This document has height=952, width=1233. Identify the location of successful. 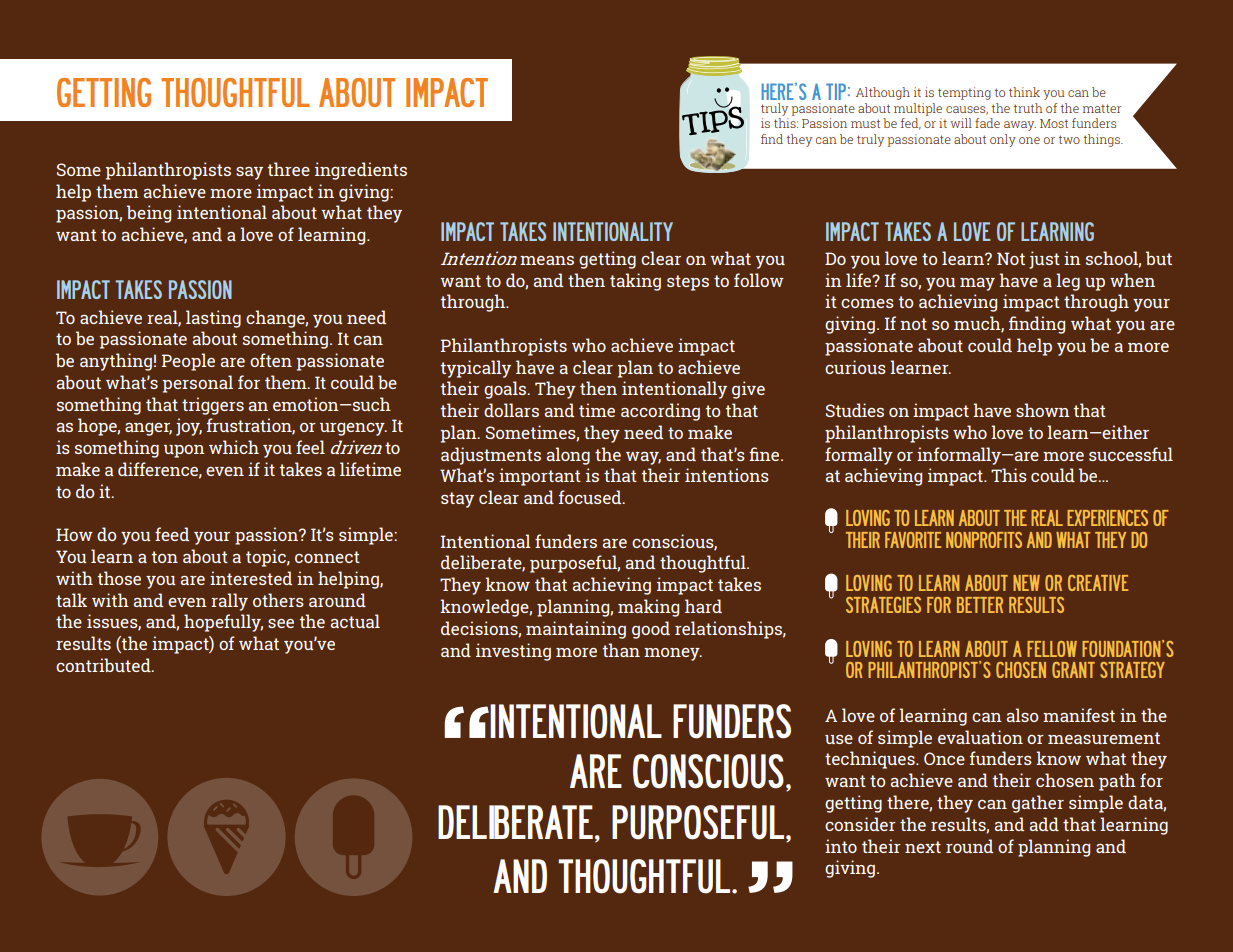
(1131, 454).
